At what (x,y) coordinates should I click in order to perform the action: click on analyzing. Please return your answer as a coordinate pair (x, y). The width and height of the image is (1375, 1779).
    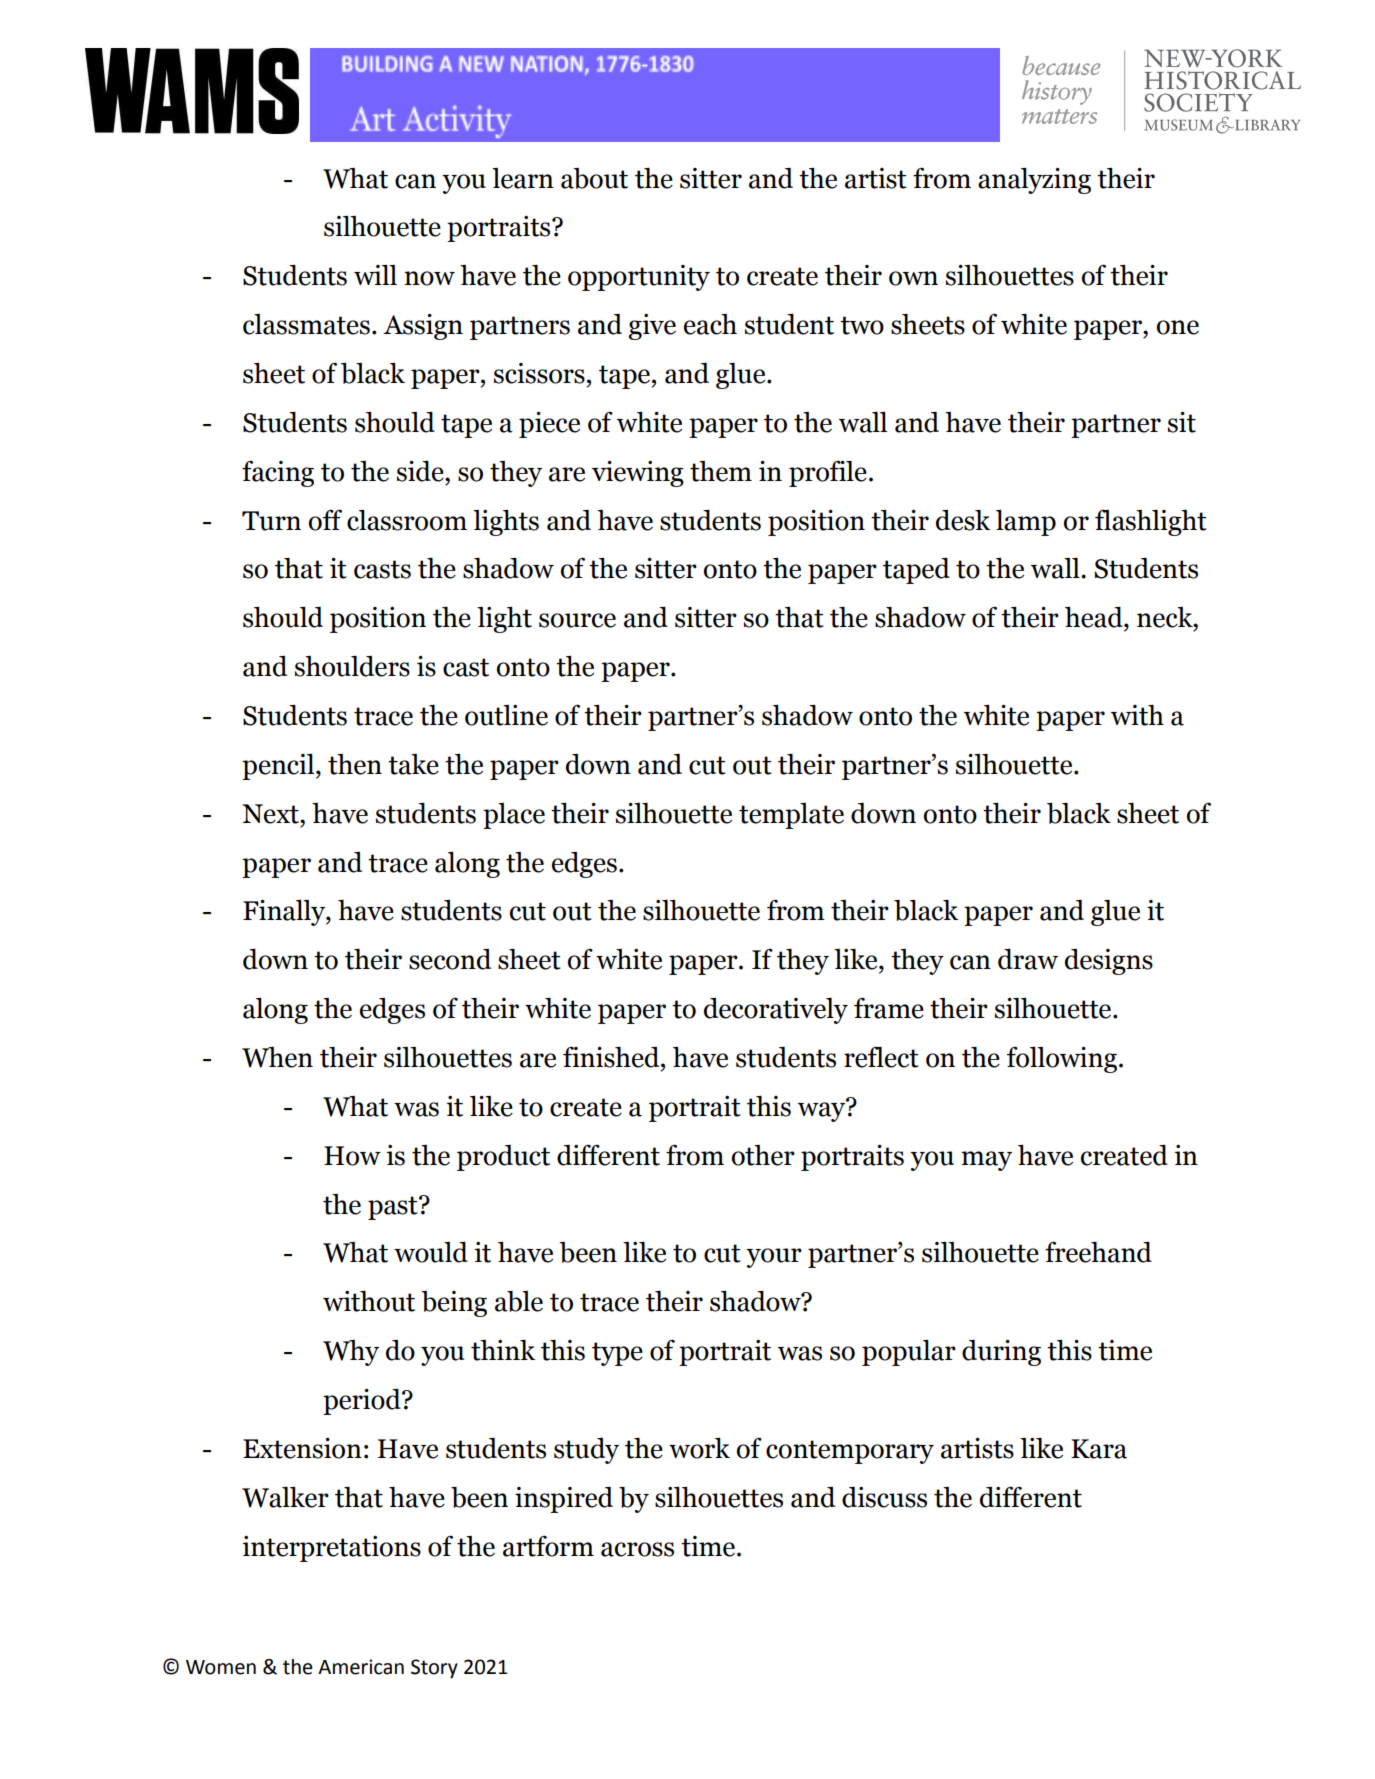
    Looking at the image, I should click on (1034, 181).
